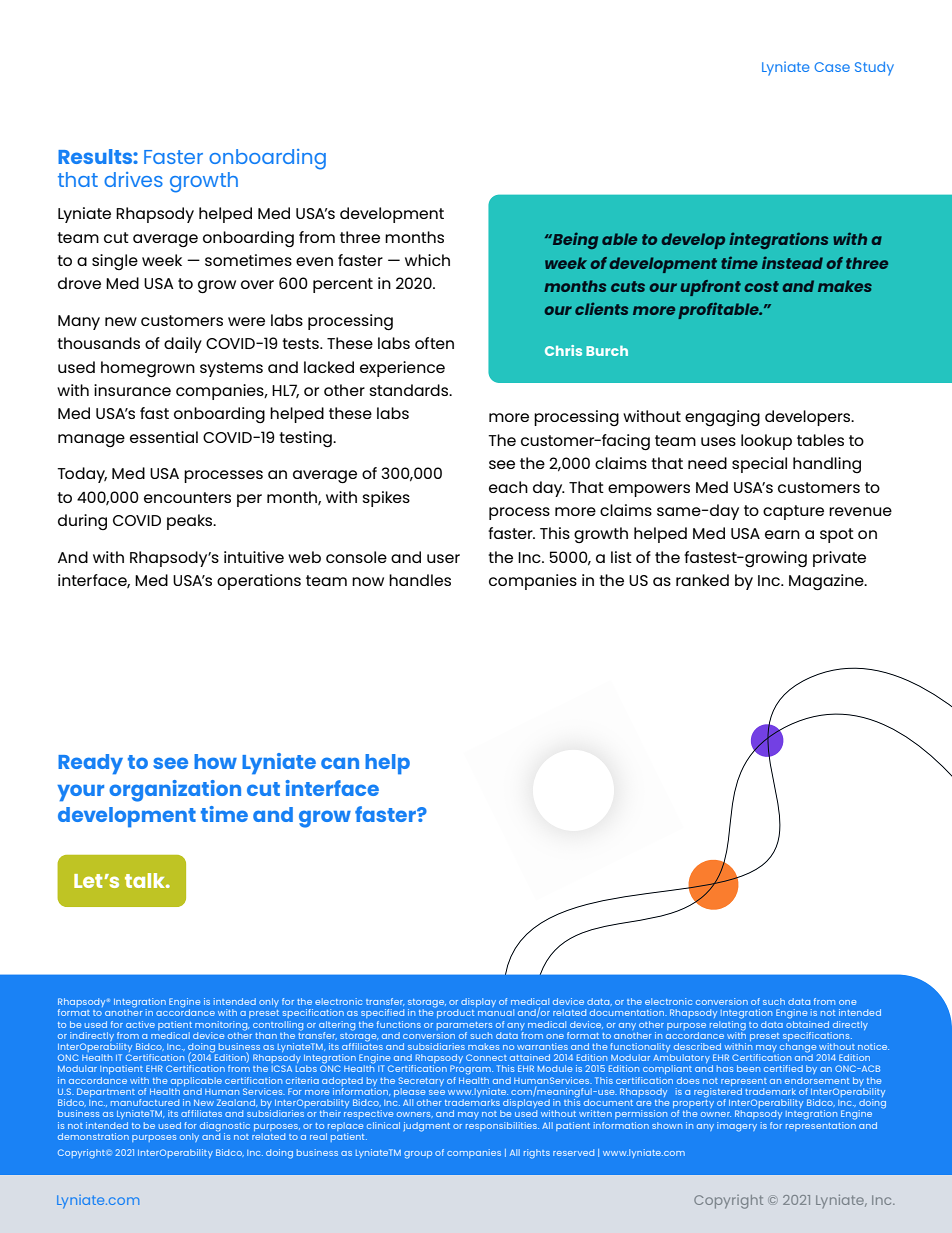  I want to click on which, so click(427, 260).
